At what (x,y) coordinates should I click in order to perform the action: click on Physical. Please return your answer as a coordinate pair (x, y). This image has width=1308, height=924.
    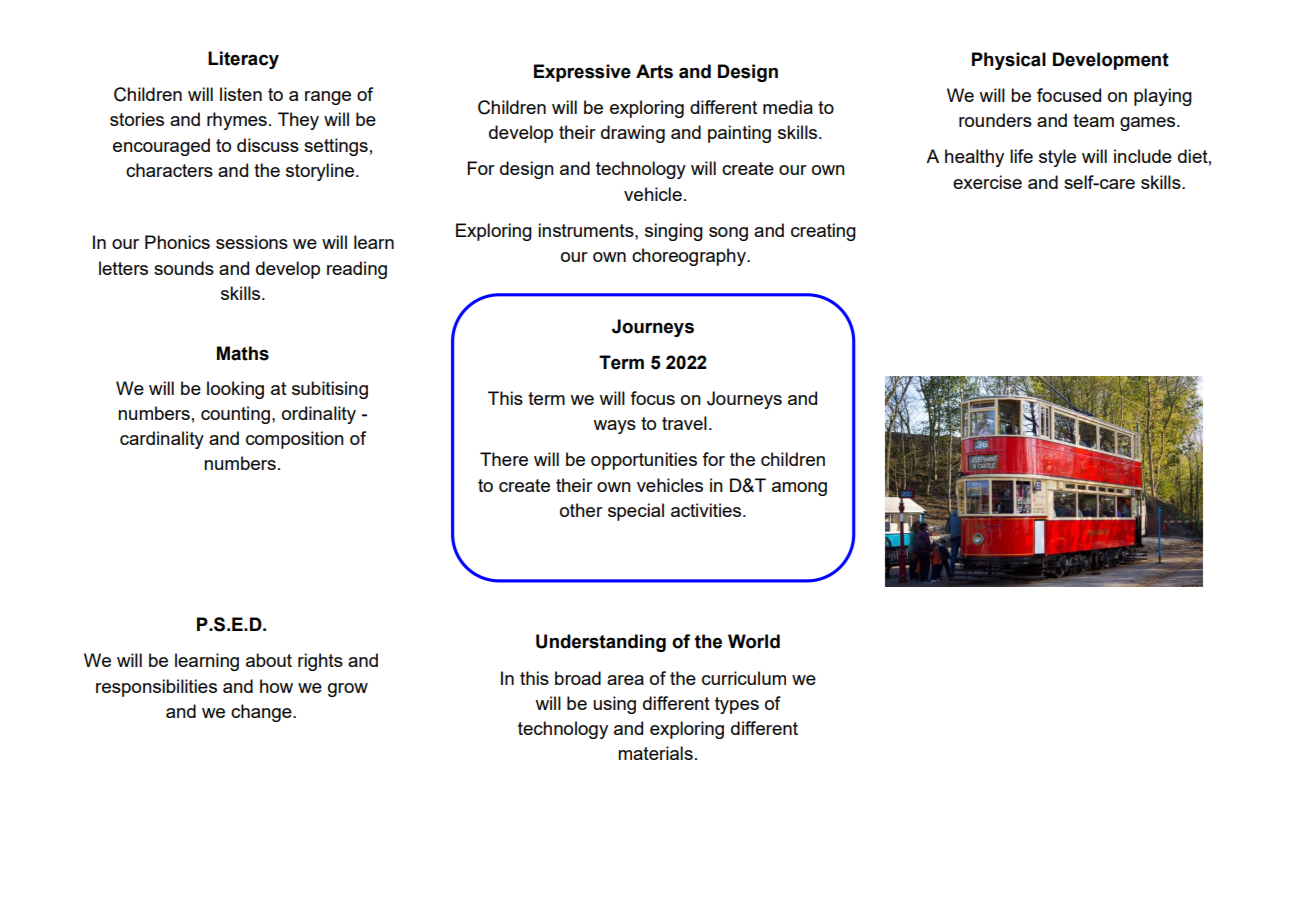
    Looking at the image, I should click on (1009, 61).
